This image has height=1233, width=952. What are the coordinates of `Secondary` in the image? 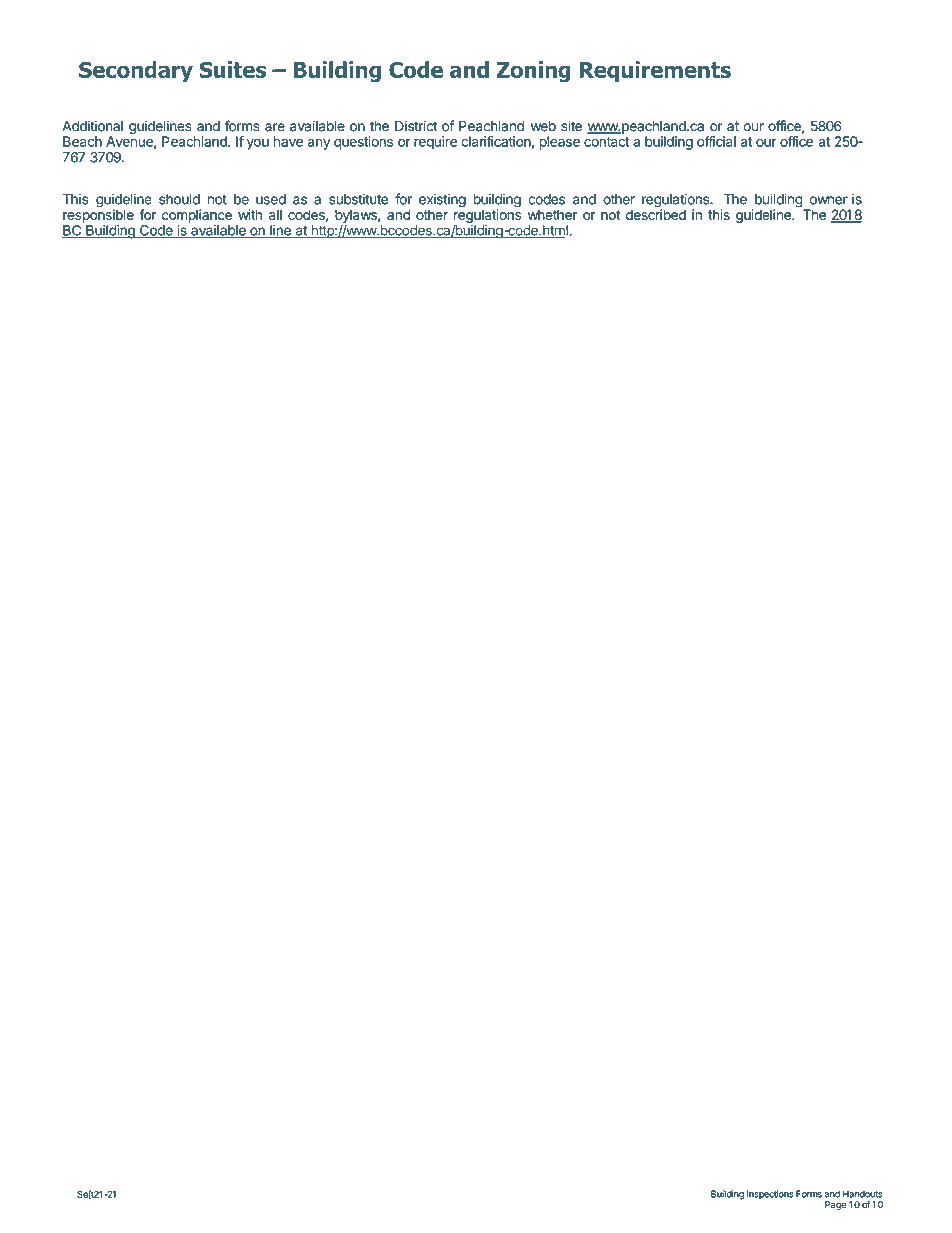 It's located at (136, 71).
